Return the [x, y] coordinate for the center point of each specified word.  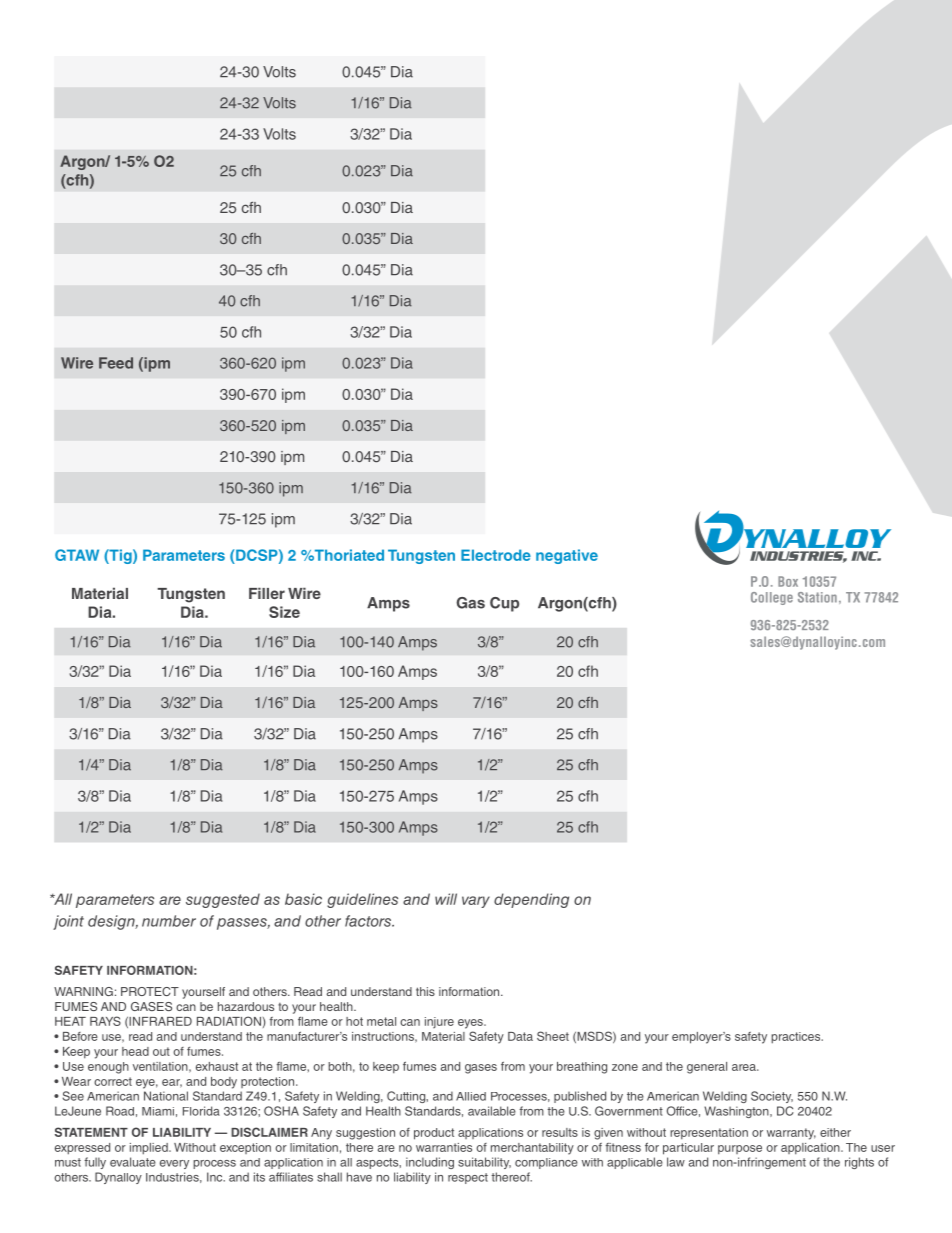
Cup [504, 604]
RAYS [105, 1021]
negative [567, 556]
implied [150, 1149]
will [446, 899]
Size [284, 612]
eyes [471, 1024]
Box [788, 581]
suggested [223, 900]
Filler [267, 593]
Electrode [496, 555]
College [772, 598]
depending [531, 900]
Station [817, 597]
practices [797, 1038]
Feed [116, 363]
